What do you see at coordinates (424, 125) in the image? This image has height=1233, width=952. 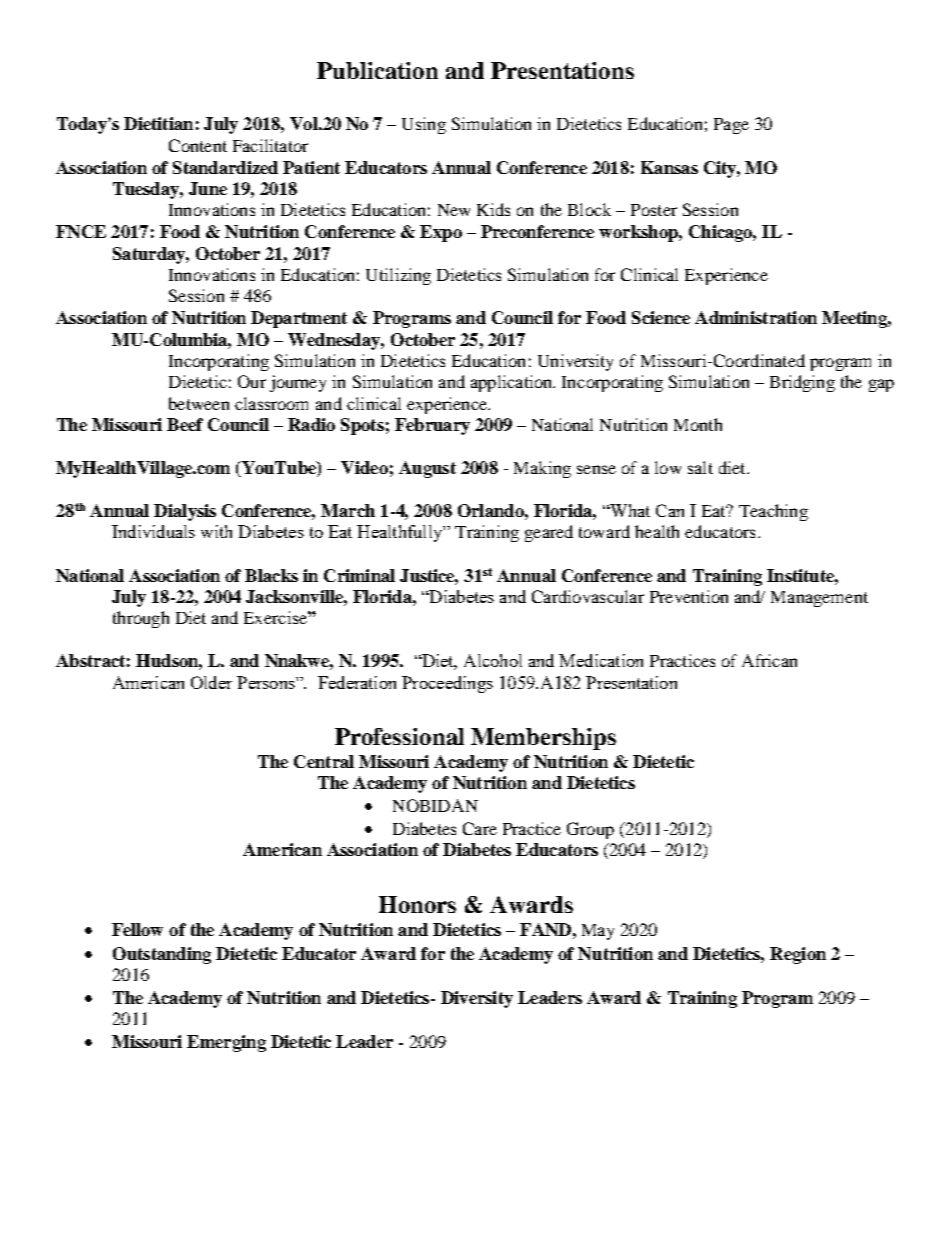 I see `Using` at bounding box center [424, 125].
